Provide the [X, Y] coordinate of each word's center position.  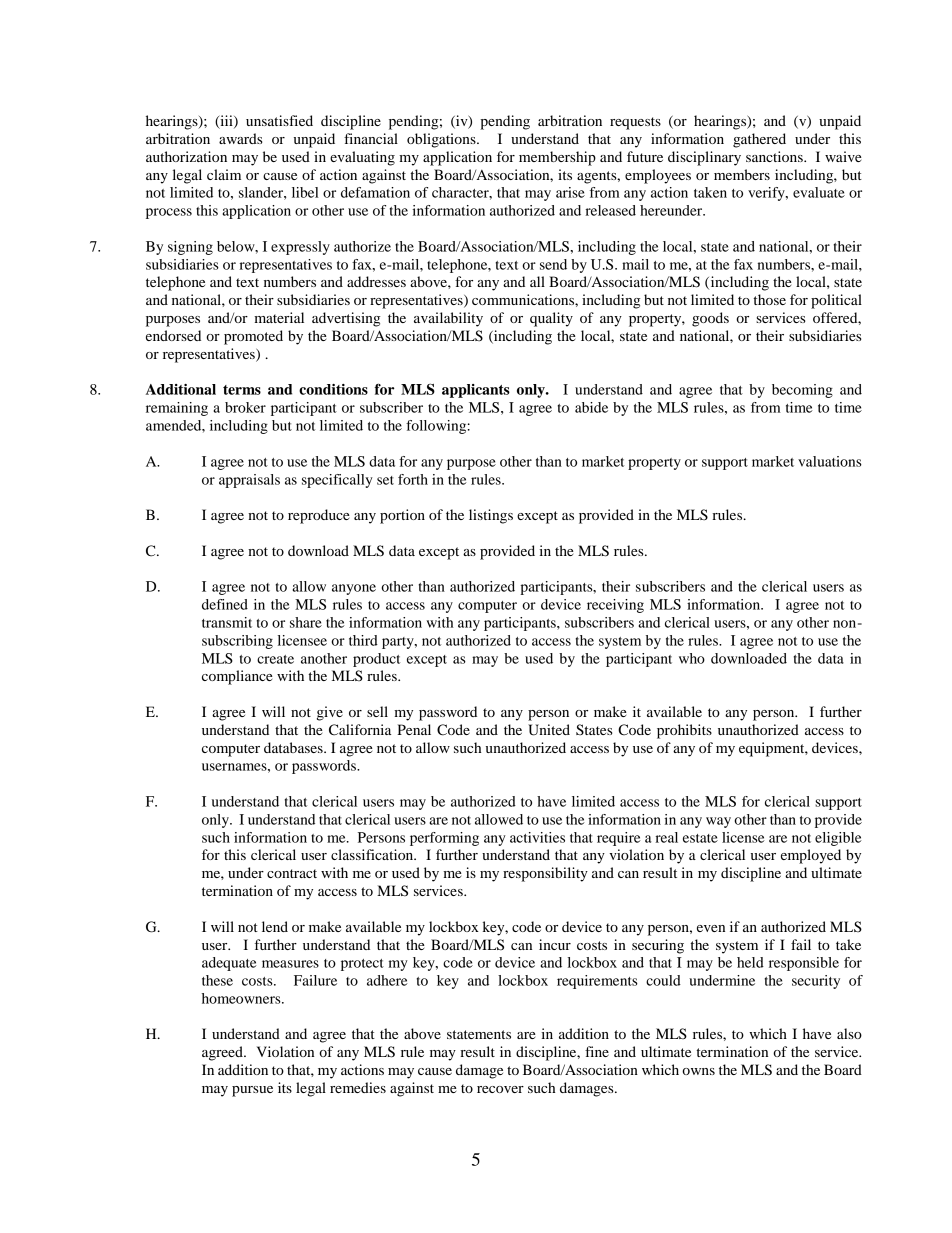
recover [500, 1089]
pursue [252, 1091]
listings [491, 516]
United [549, 730]
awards [241, 138]
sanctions [775, 156]
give [330, 713]
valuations [830, 461]
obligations [442, 140]
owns [698, 1071]
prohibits [684, 731]
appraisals [249, 481]
